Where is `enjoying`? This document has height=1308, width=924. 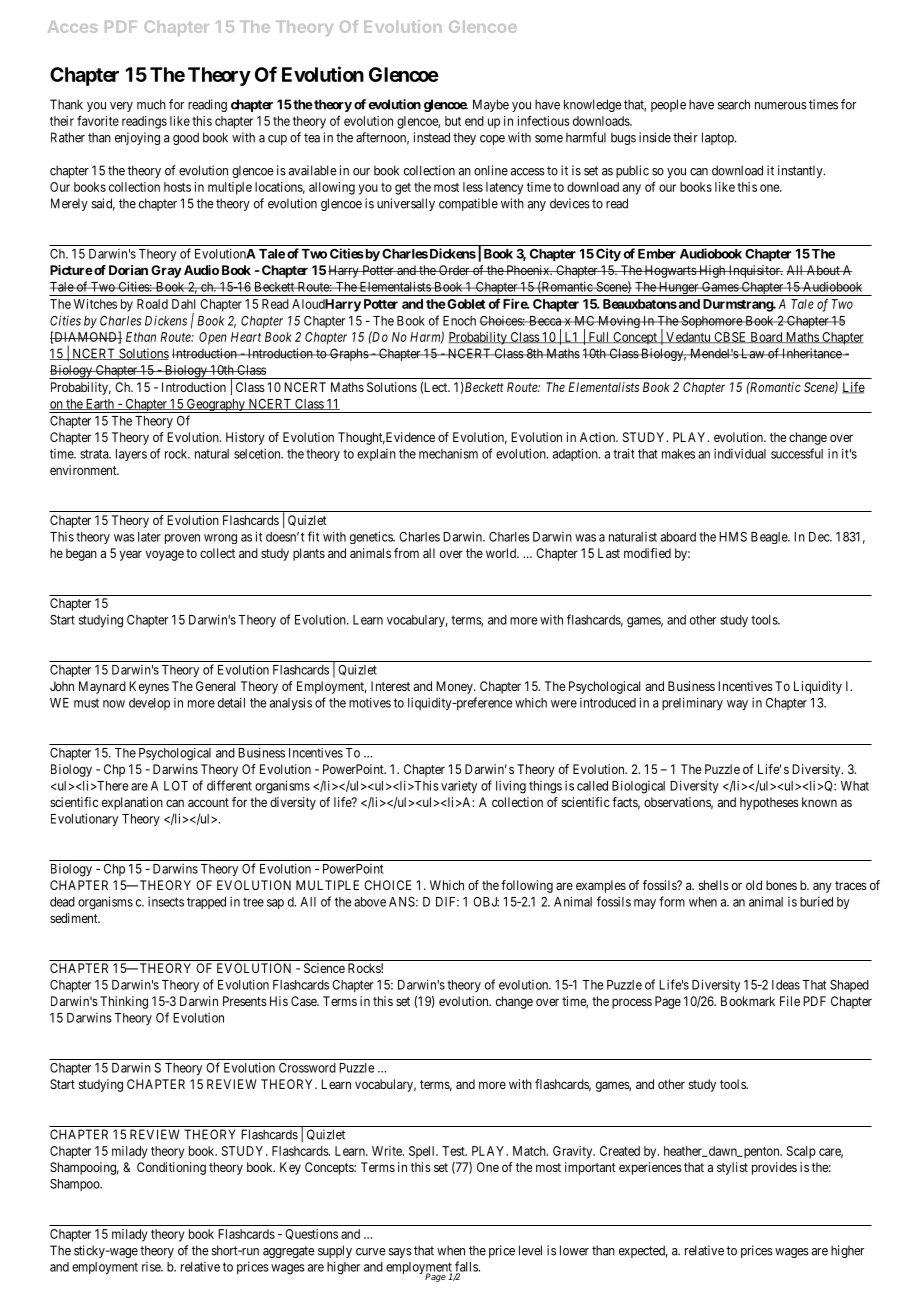
enjoying is located at coordinates (137, 138).
